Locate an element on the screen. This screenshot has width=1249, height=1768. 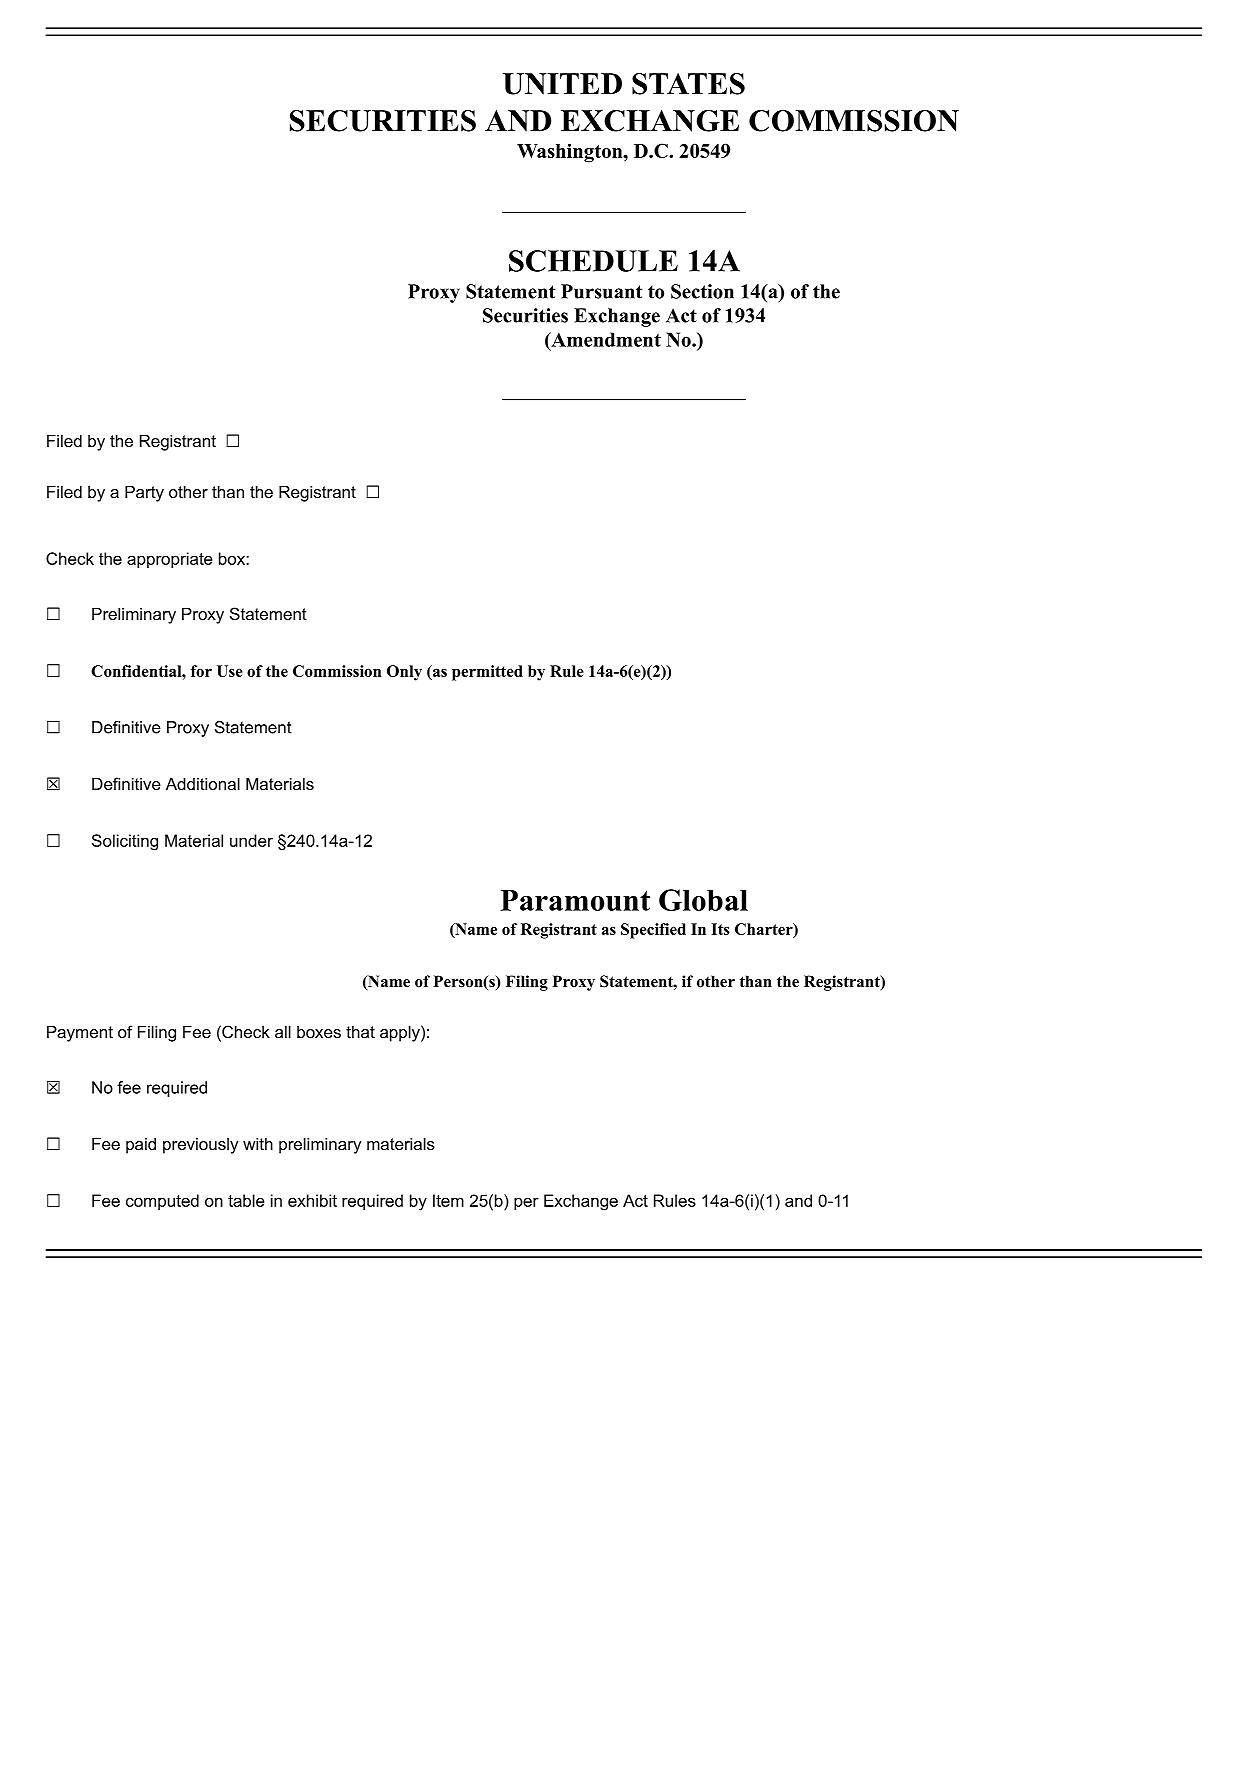
permitted is located at coordinates (487, 673).
